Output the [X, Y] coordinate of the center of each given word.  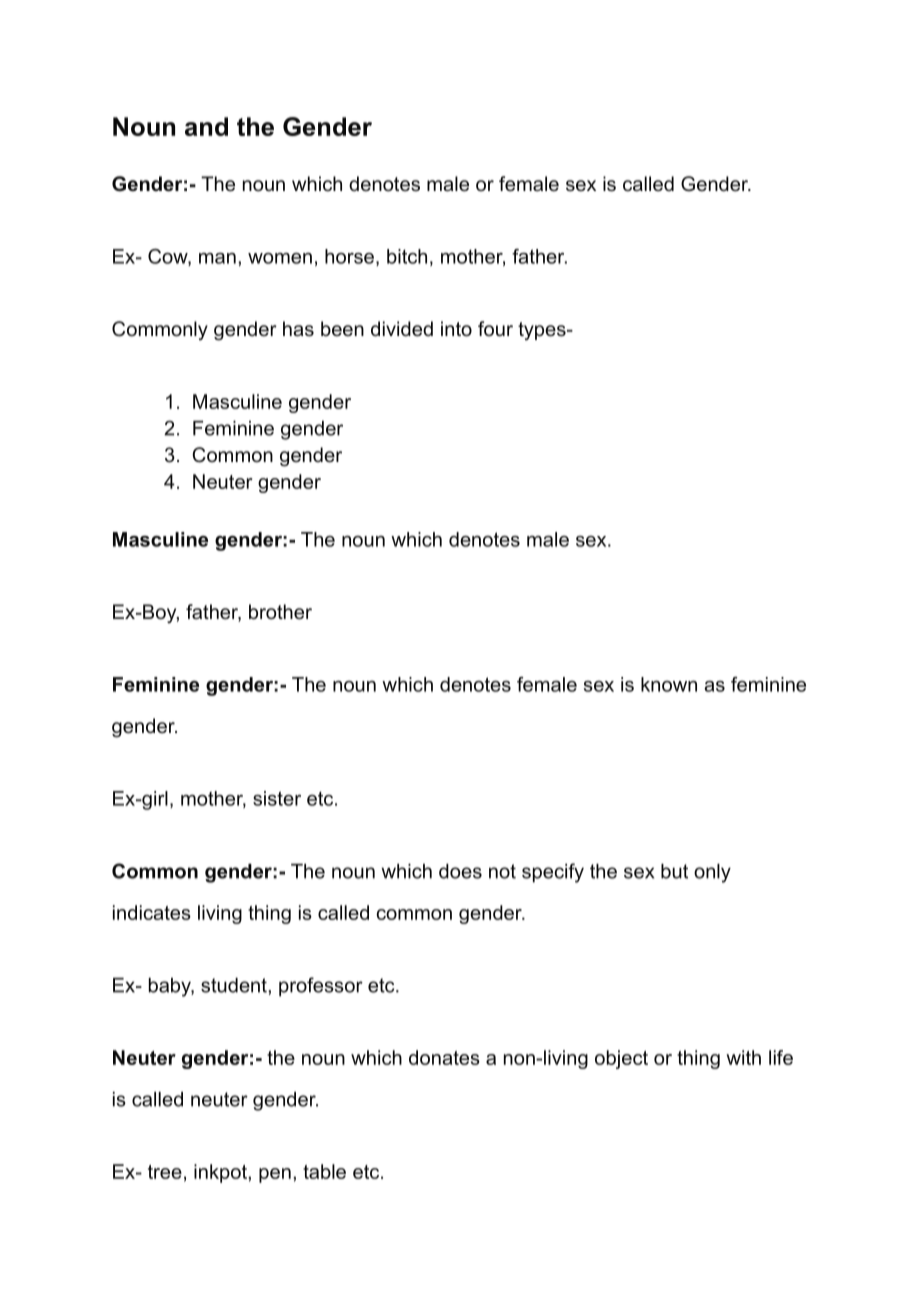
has [298, 329]
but [674, 871]
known [669, 684]
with [743, 1057]
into [456, 329]
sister [277, 798]
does [460, 871]
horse [349, 256]
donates [444, 1057]
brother [280, 612]
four [495, 329]
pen [275, 1175]
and [206, 126]
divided [402, 329]
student [235, 985]
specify [553, 873]
